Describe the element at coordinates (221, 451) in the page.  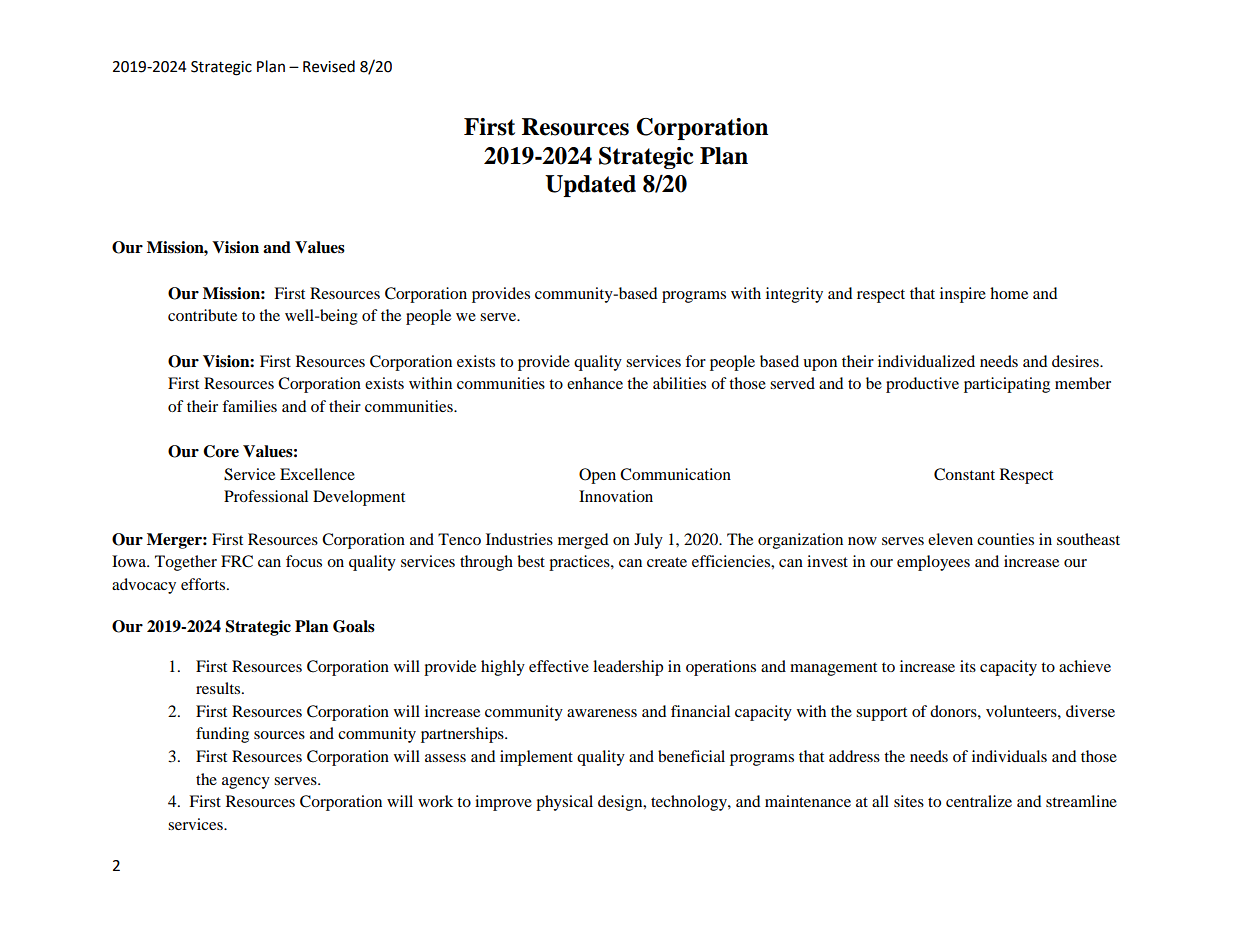
I see `Core` at that location.
